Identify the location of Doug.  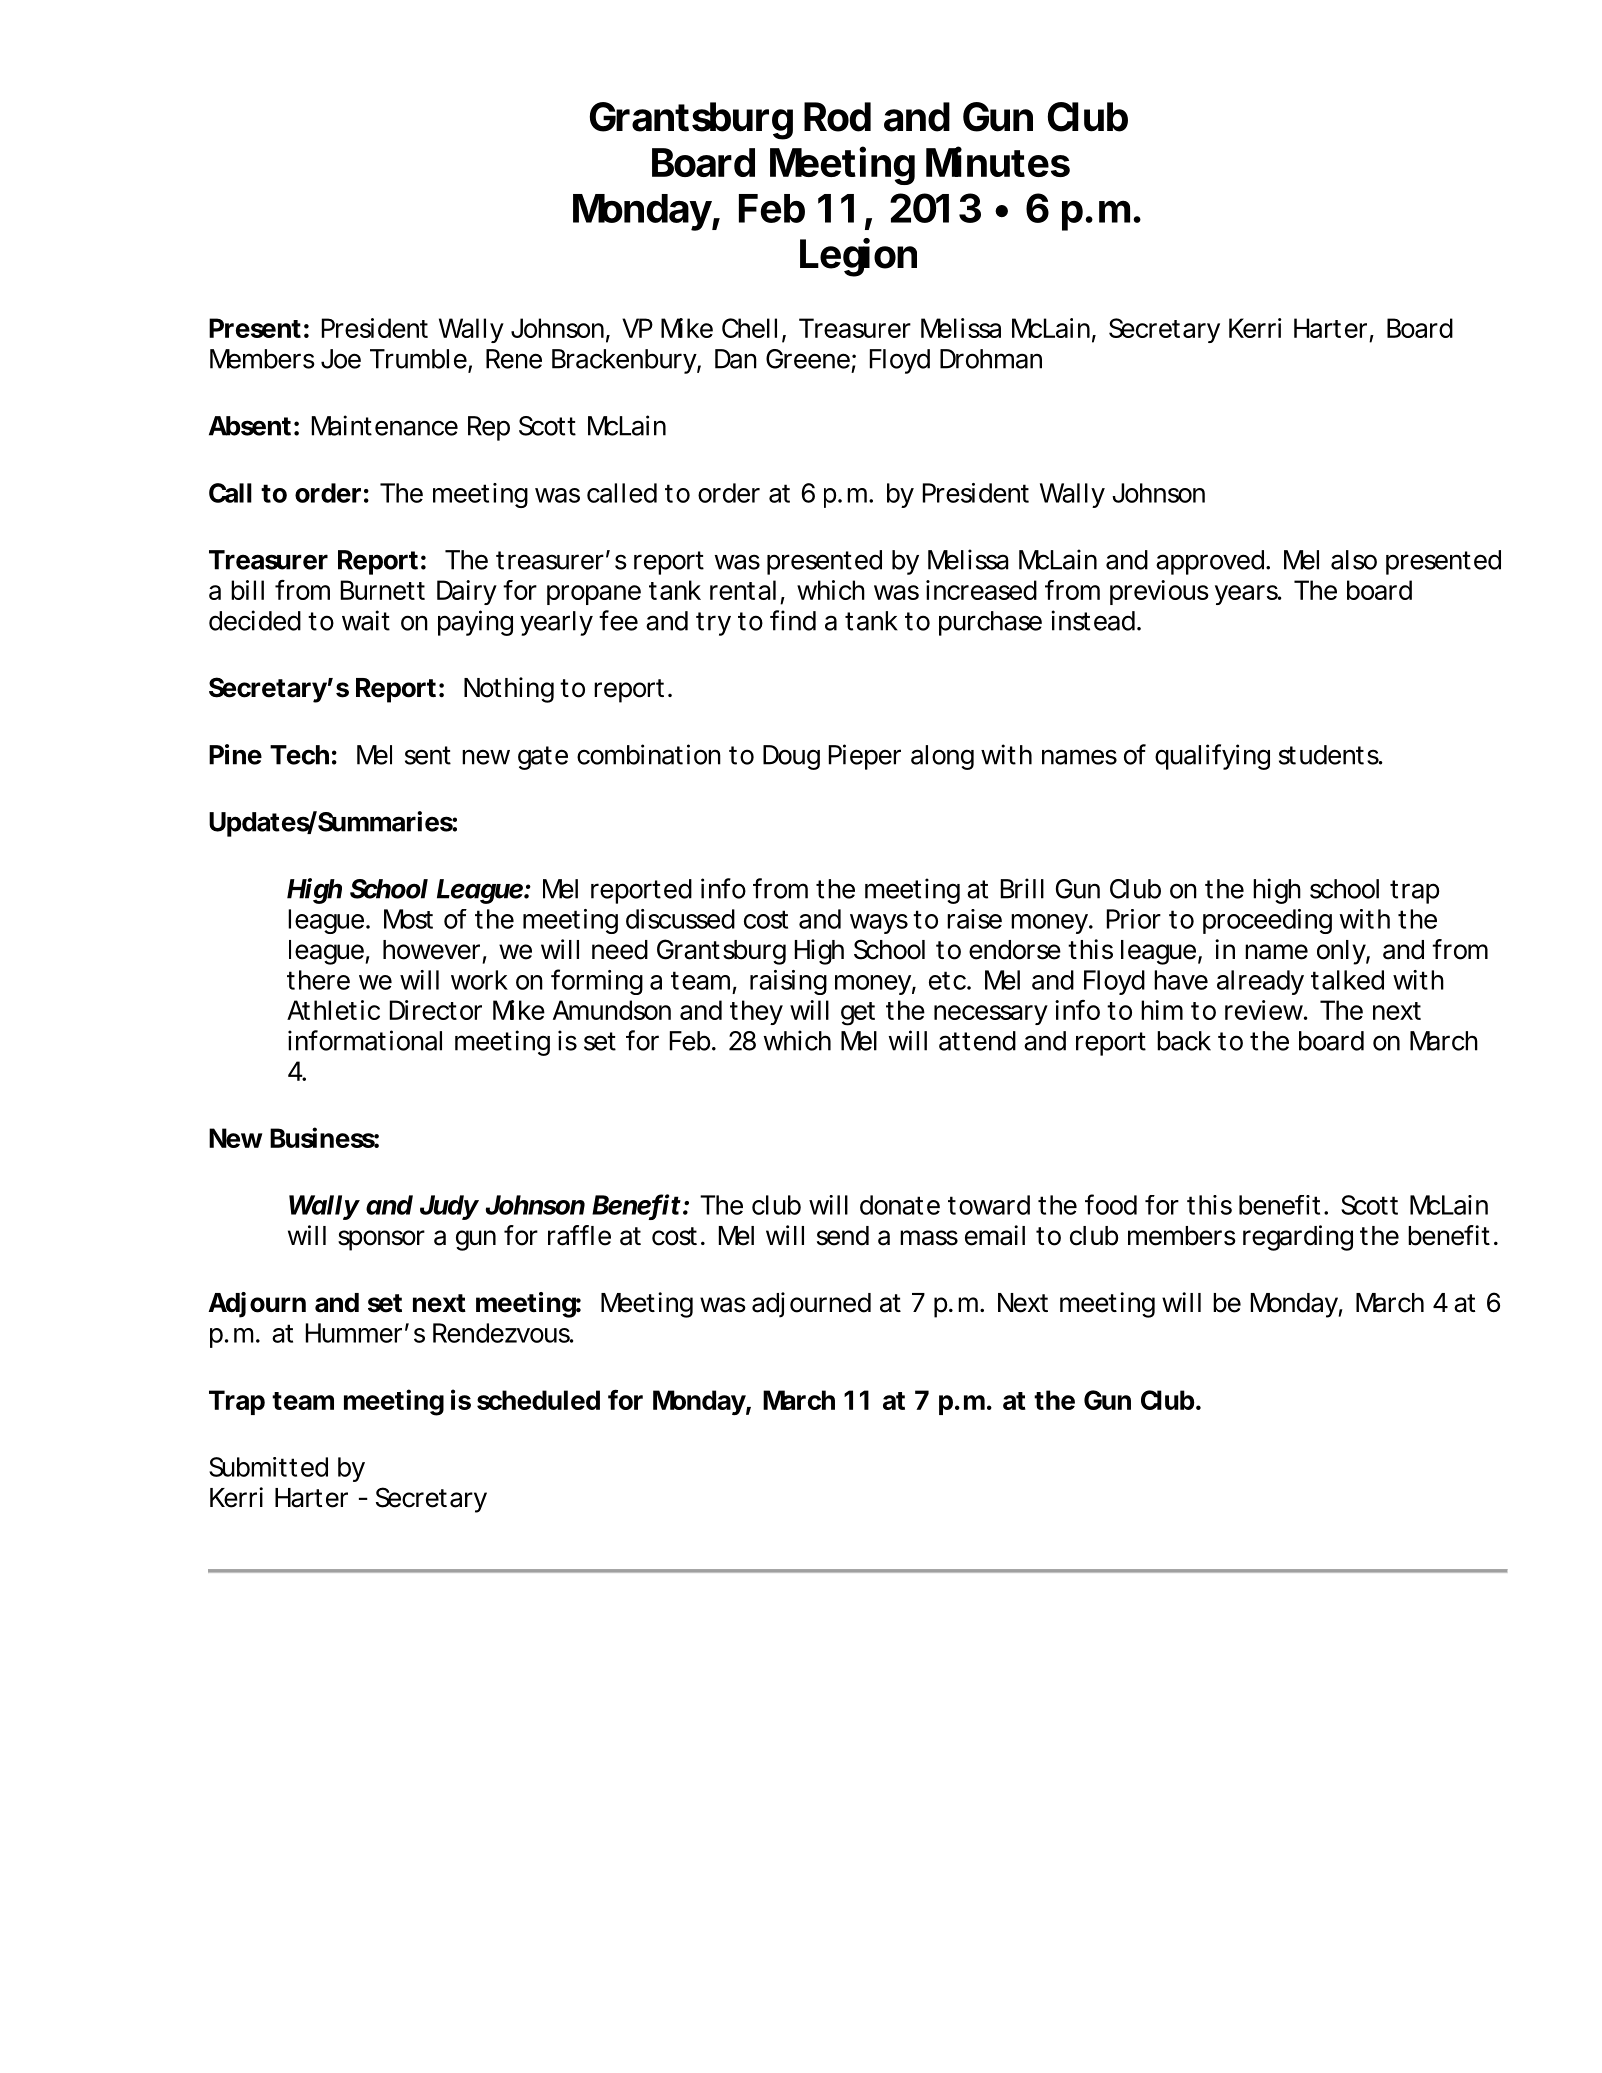
(791, 757).
